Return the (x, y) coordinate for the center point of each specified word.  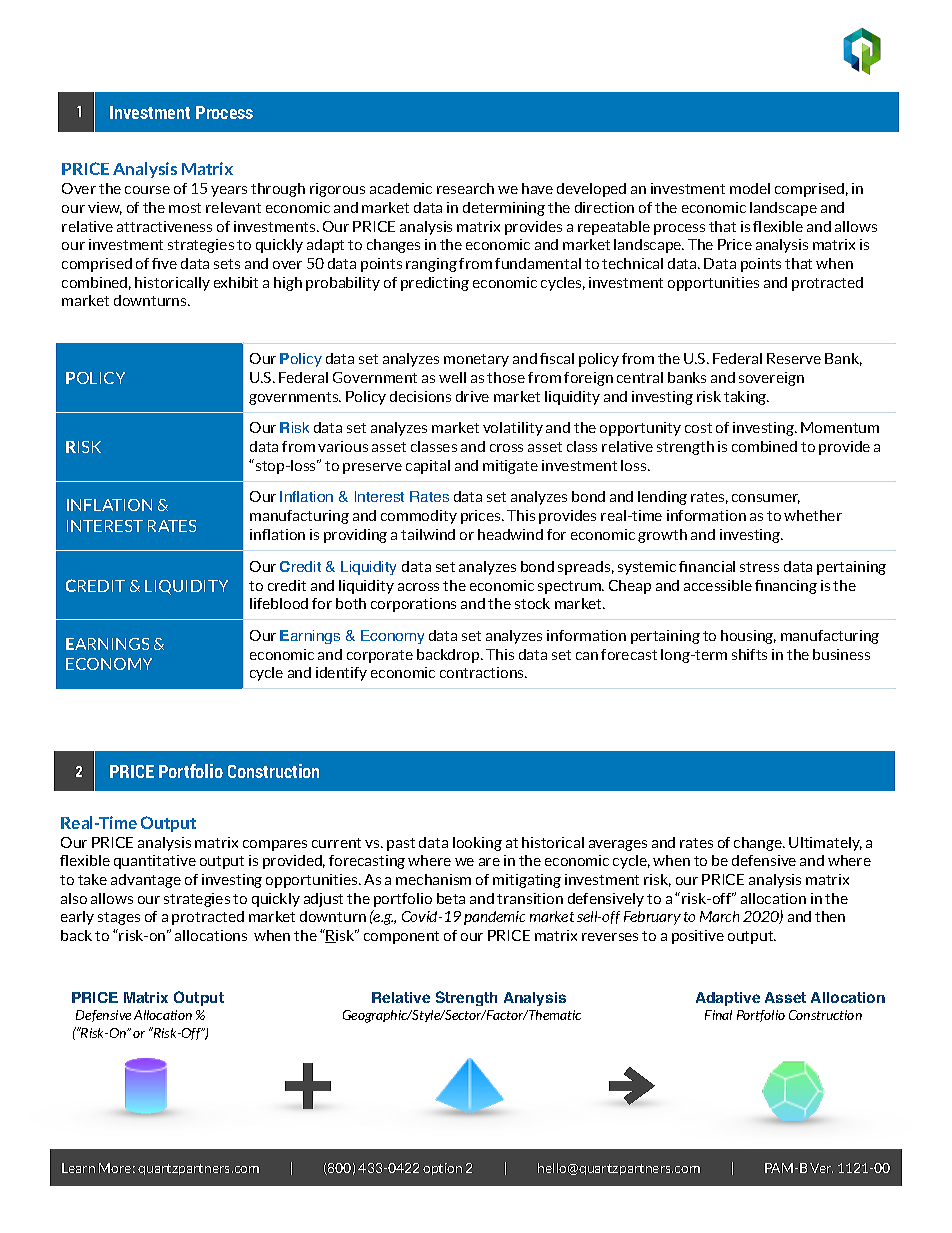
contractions (483, 672)
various (343, 446)
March (719, 916)
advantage (146, 881)
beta (451, 898)
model (750, 188)
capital (428, 467)
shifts (749, 654)
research (465, 188)
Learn (78, 1168)
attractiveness (164, 226)
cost (698, 428)
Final (718, 1015)
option (442, 1169)
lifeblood (279, 603)
